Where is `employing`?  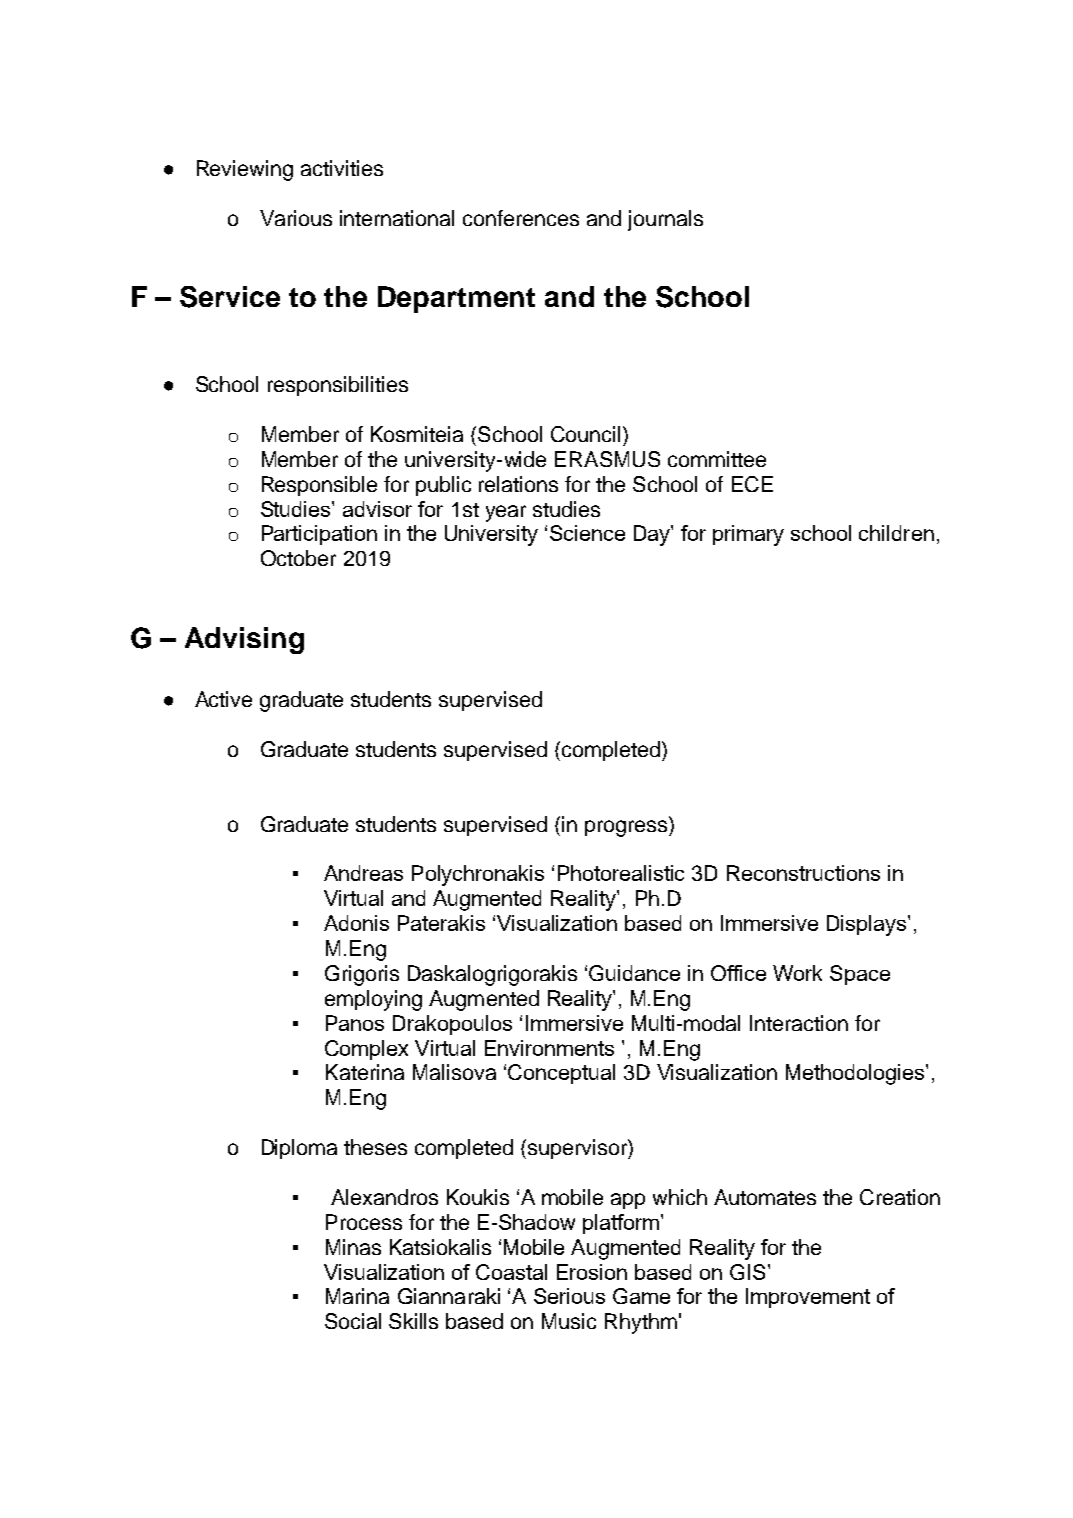 employing is located at coordinates (373, 1000).
